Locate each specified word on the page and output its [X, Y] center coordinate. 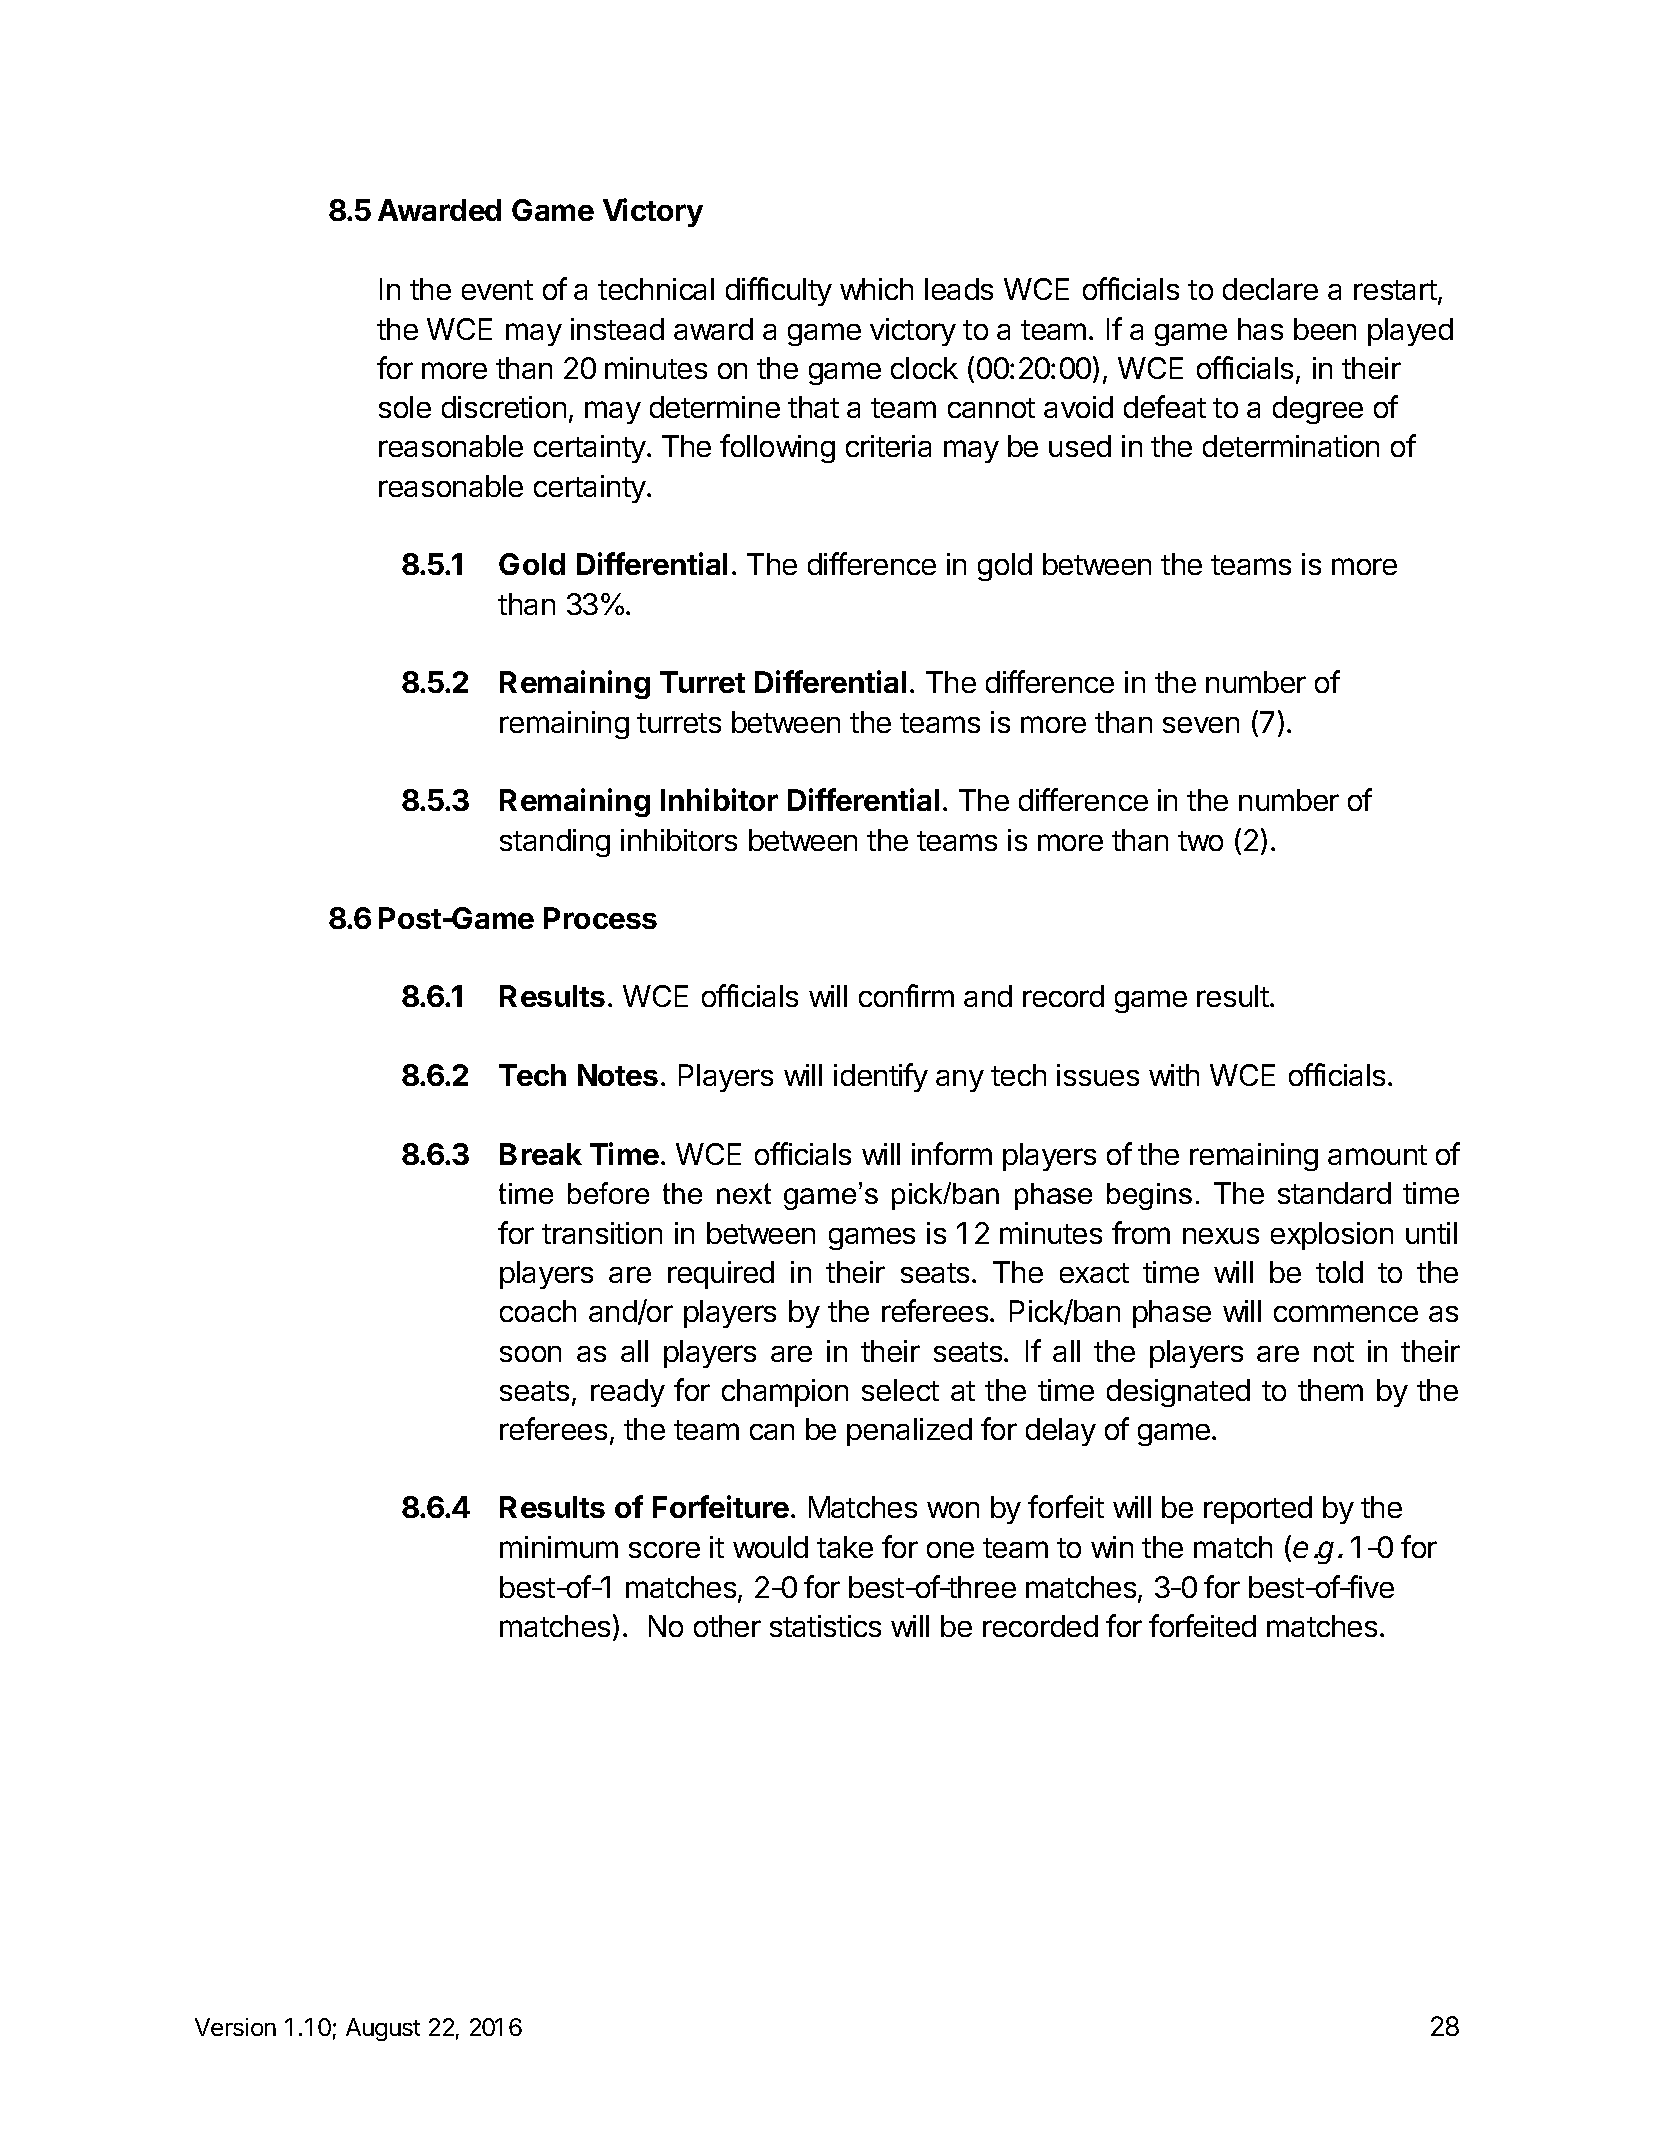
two [1200, 841]
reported [1258, 1510]
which [876, 289]
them [1330, 1390]
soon [530, 1354]
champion [785, 1393]
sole [405, 407]
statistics [825, 1626]
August [383, 2029]
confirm [906, 995]
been [1325, 329]
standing [555, 843]
